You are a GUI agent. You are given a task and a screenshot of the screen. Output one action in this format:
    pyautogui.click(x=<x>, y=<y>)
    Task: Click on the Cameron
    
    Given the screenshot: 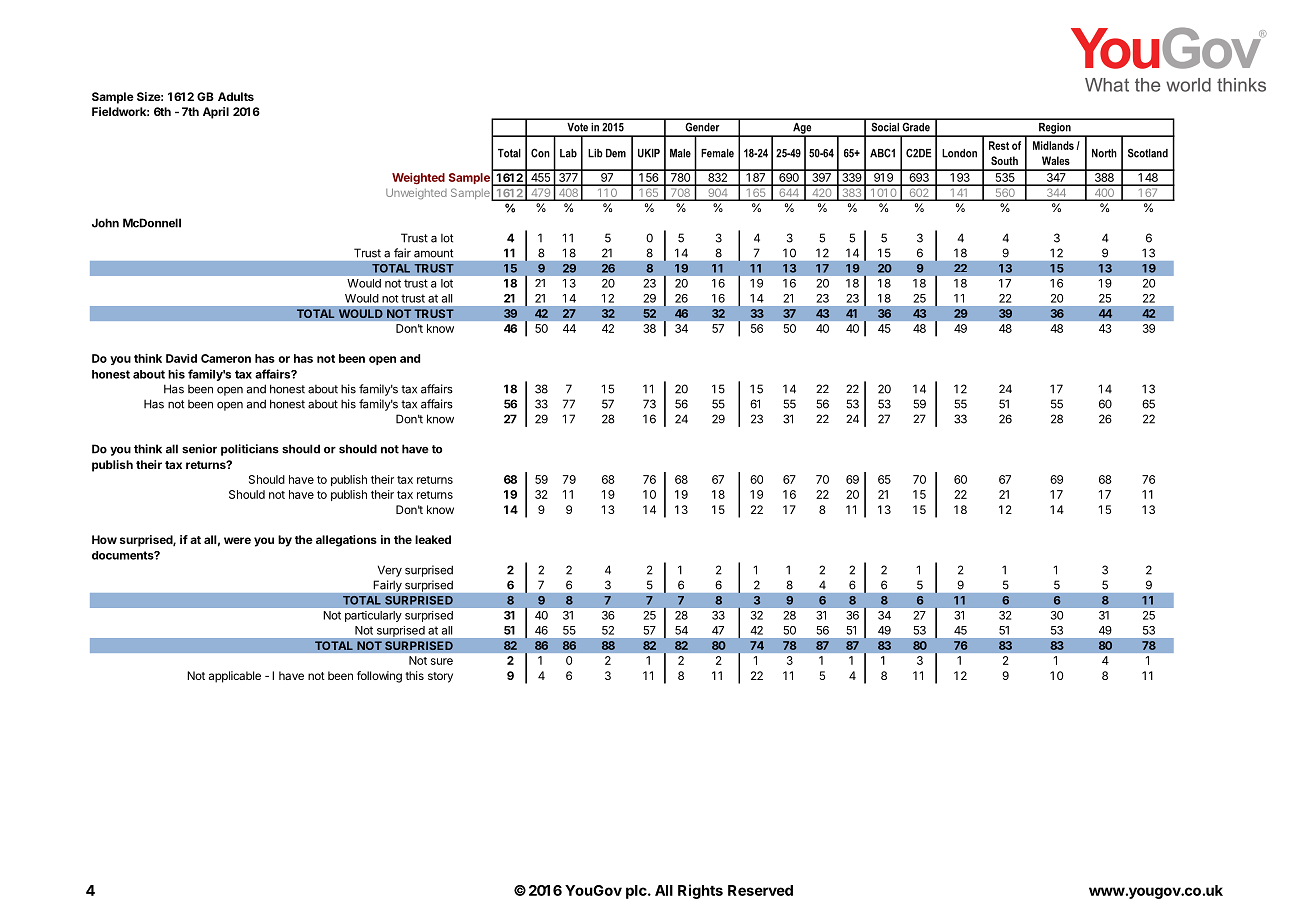 What is the action you would take?
    pyautogui.click(x=226, y=358)
